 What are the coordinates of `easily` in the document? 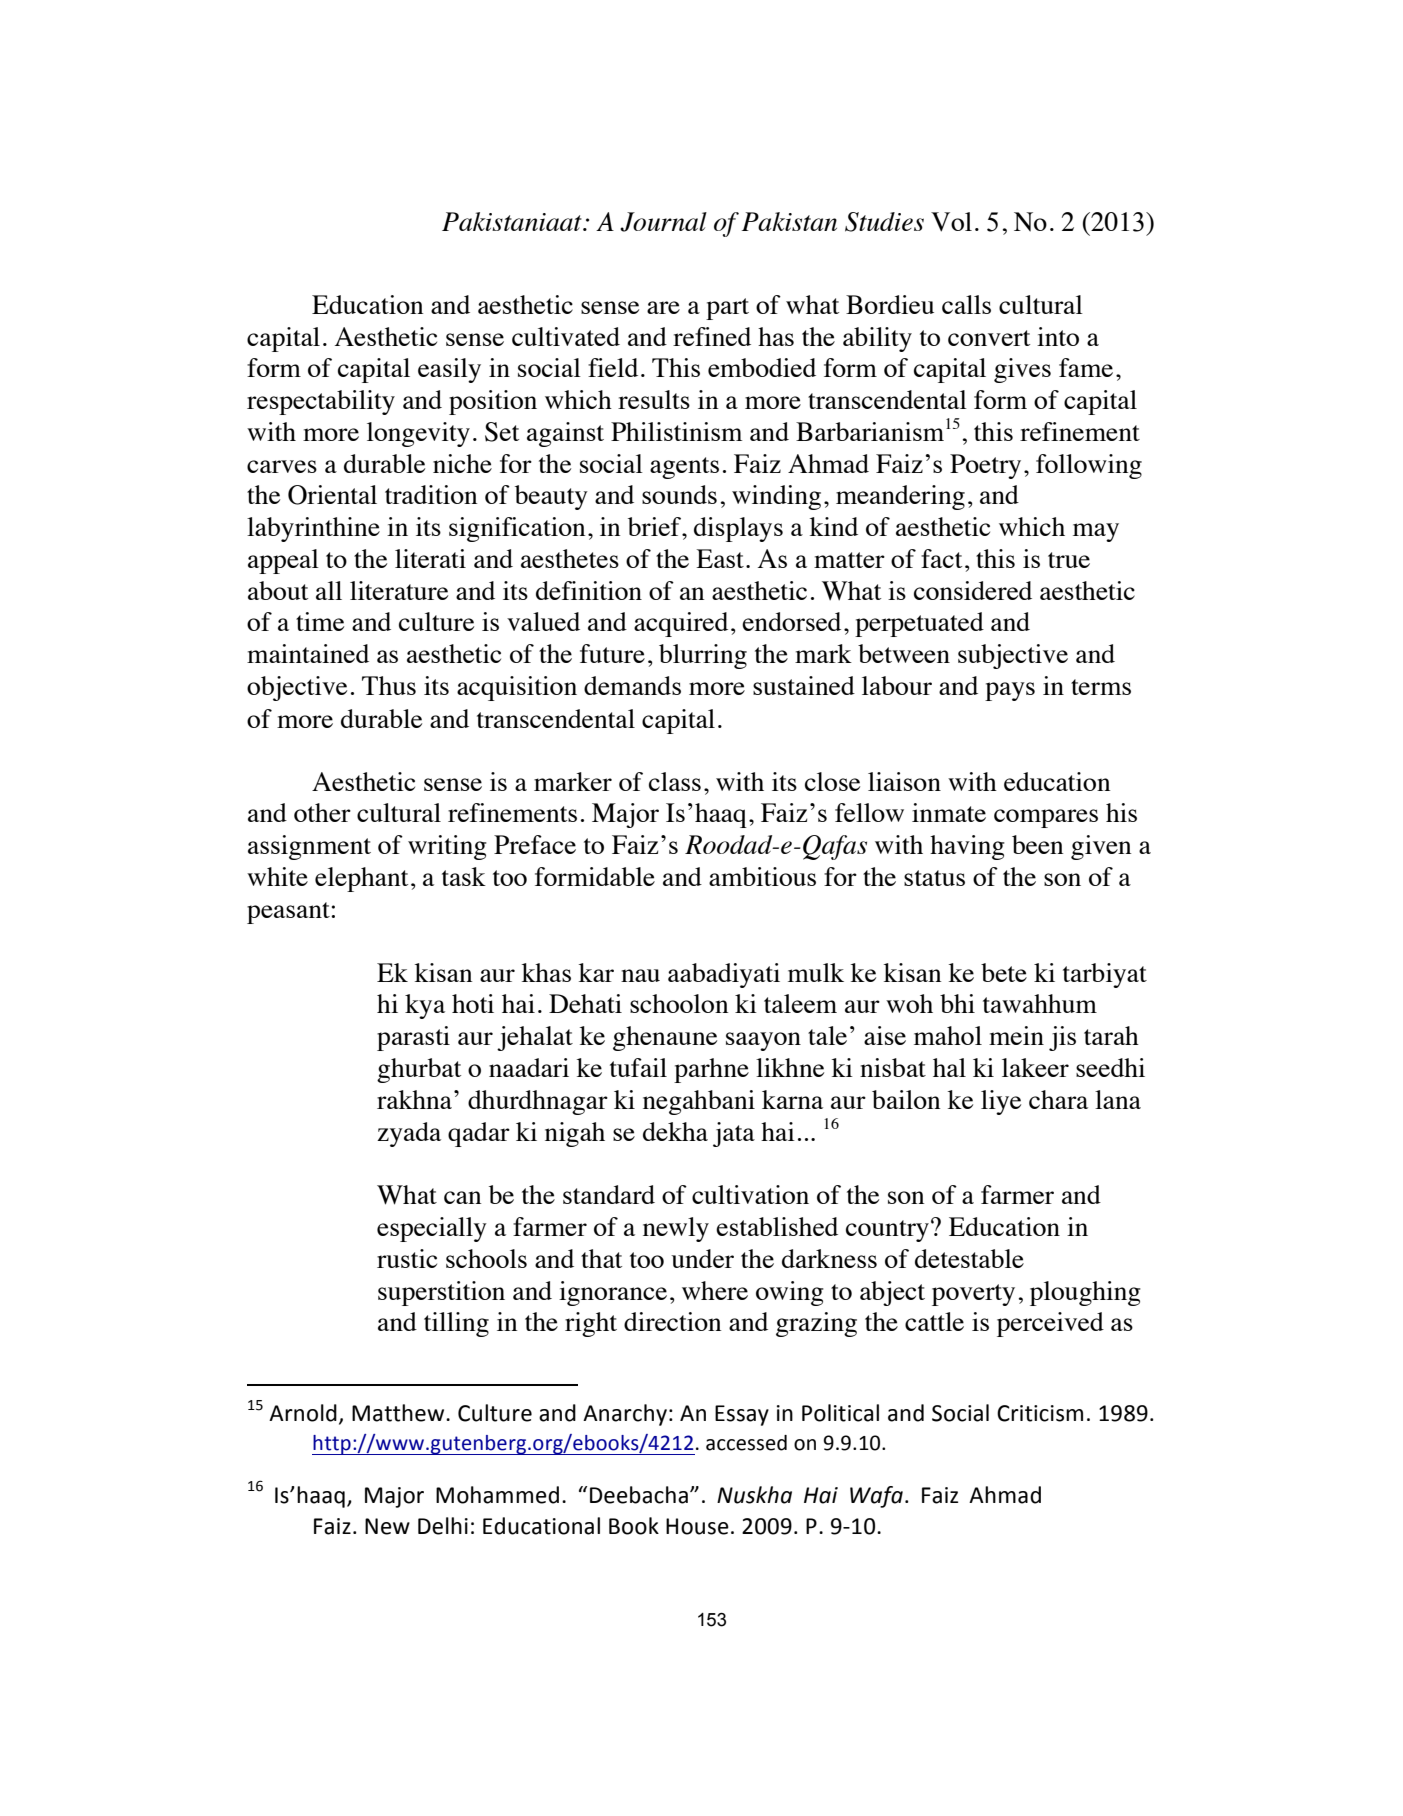 It's located at (449, 370).
